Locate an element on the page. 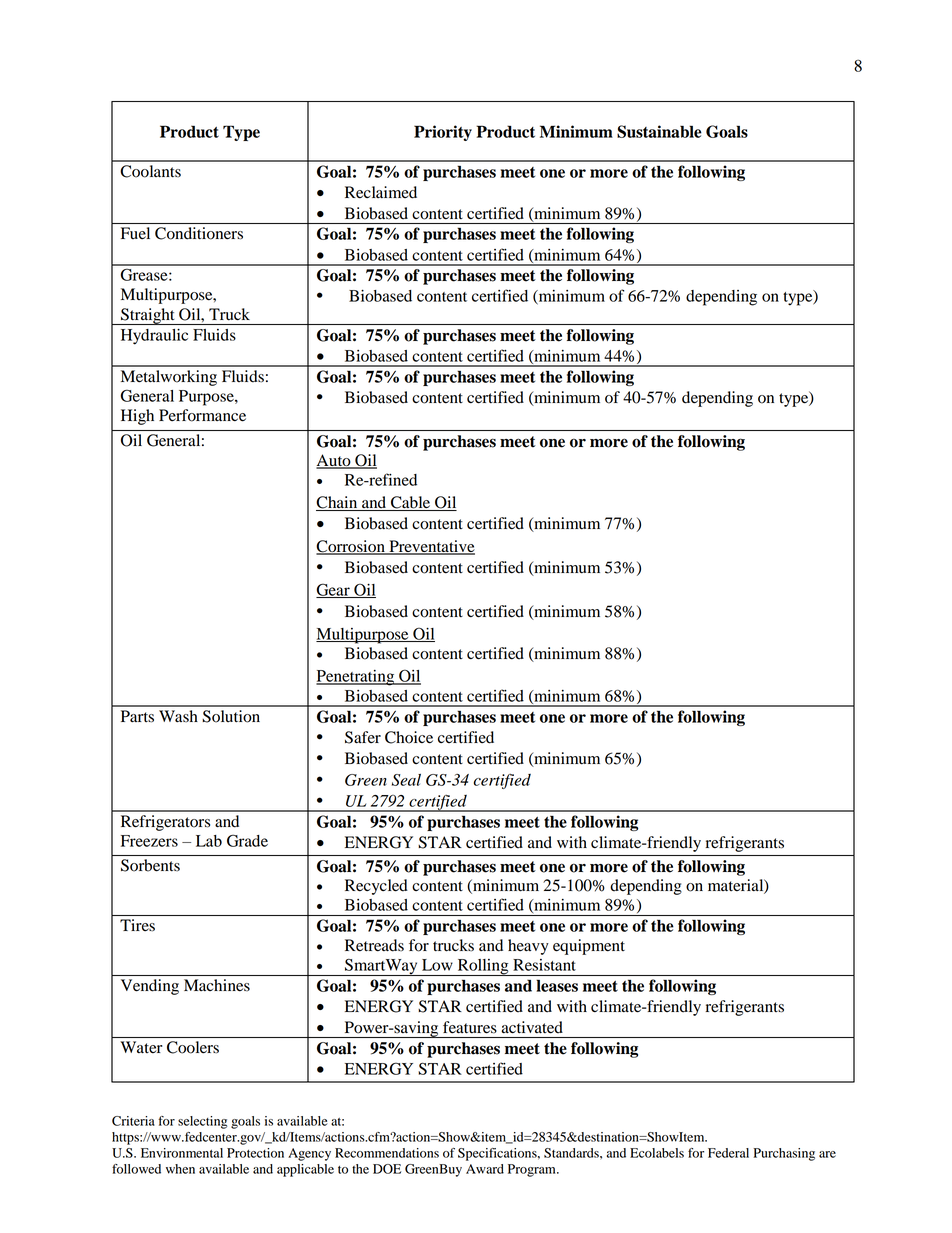 Image resolution: width=952 pixels, height=1233 pixels. Solution is located at coordinates (231, 716).
